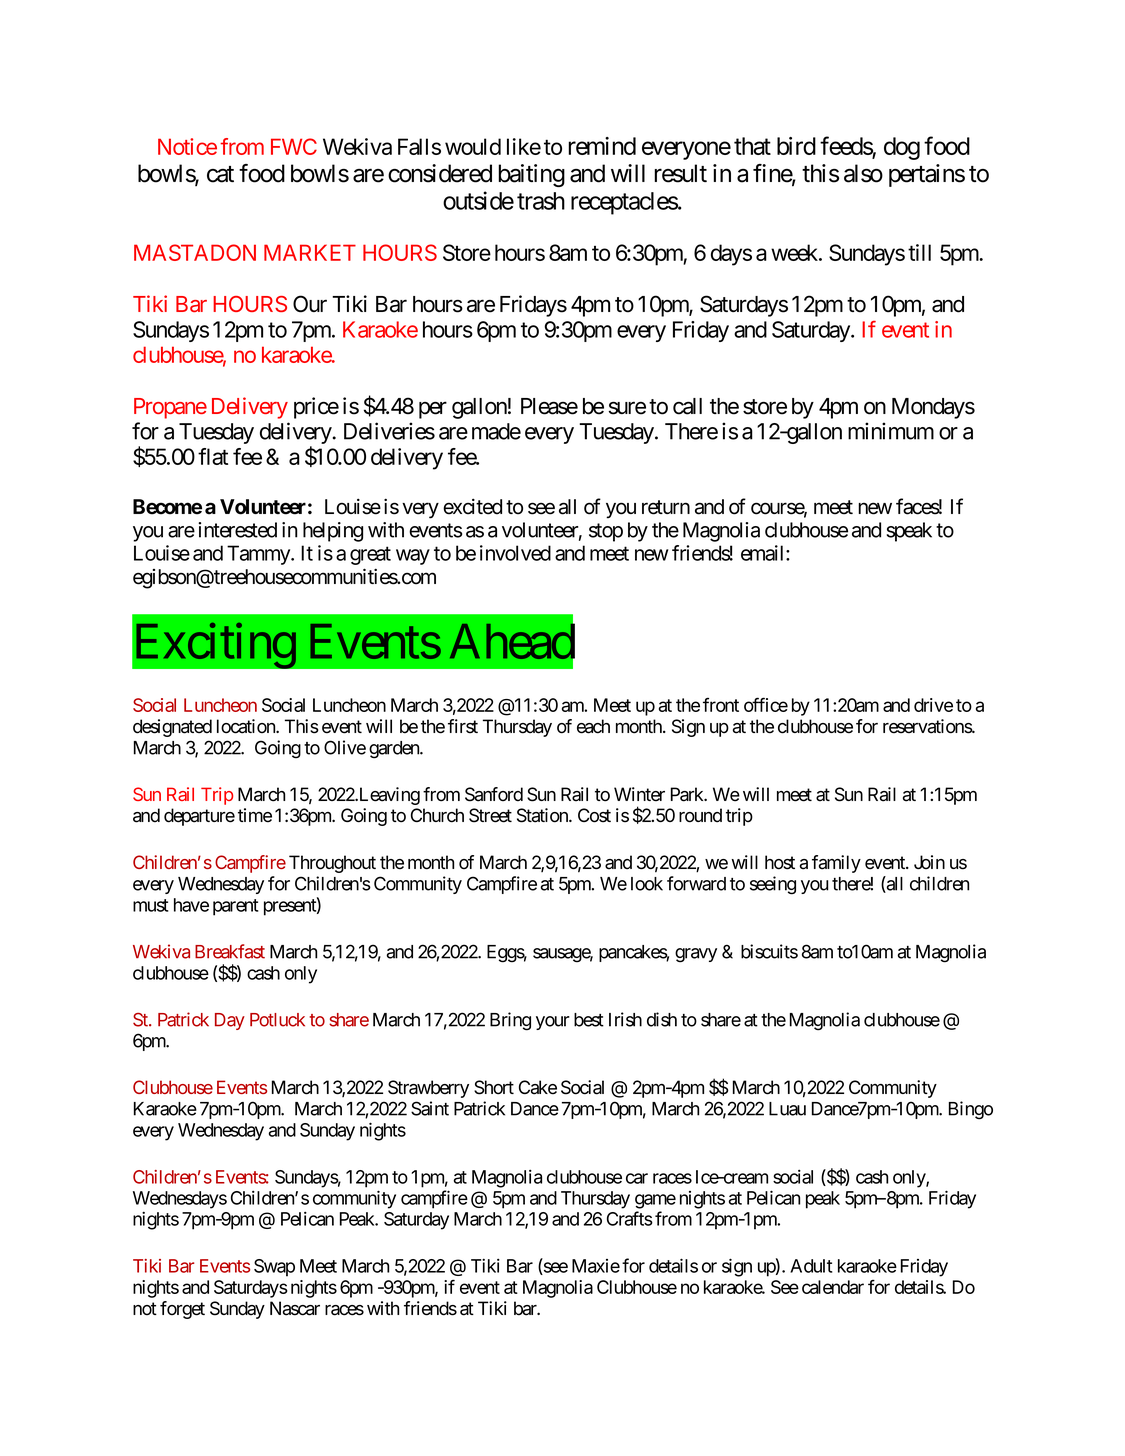 The width and height of the screenshot is (1125, 1456). What do you see at coordinates (863, 173) in the screenshot?
I see `also` at bounding box center [863, 173].
